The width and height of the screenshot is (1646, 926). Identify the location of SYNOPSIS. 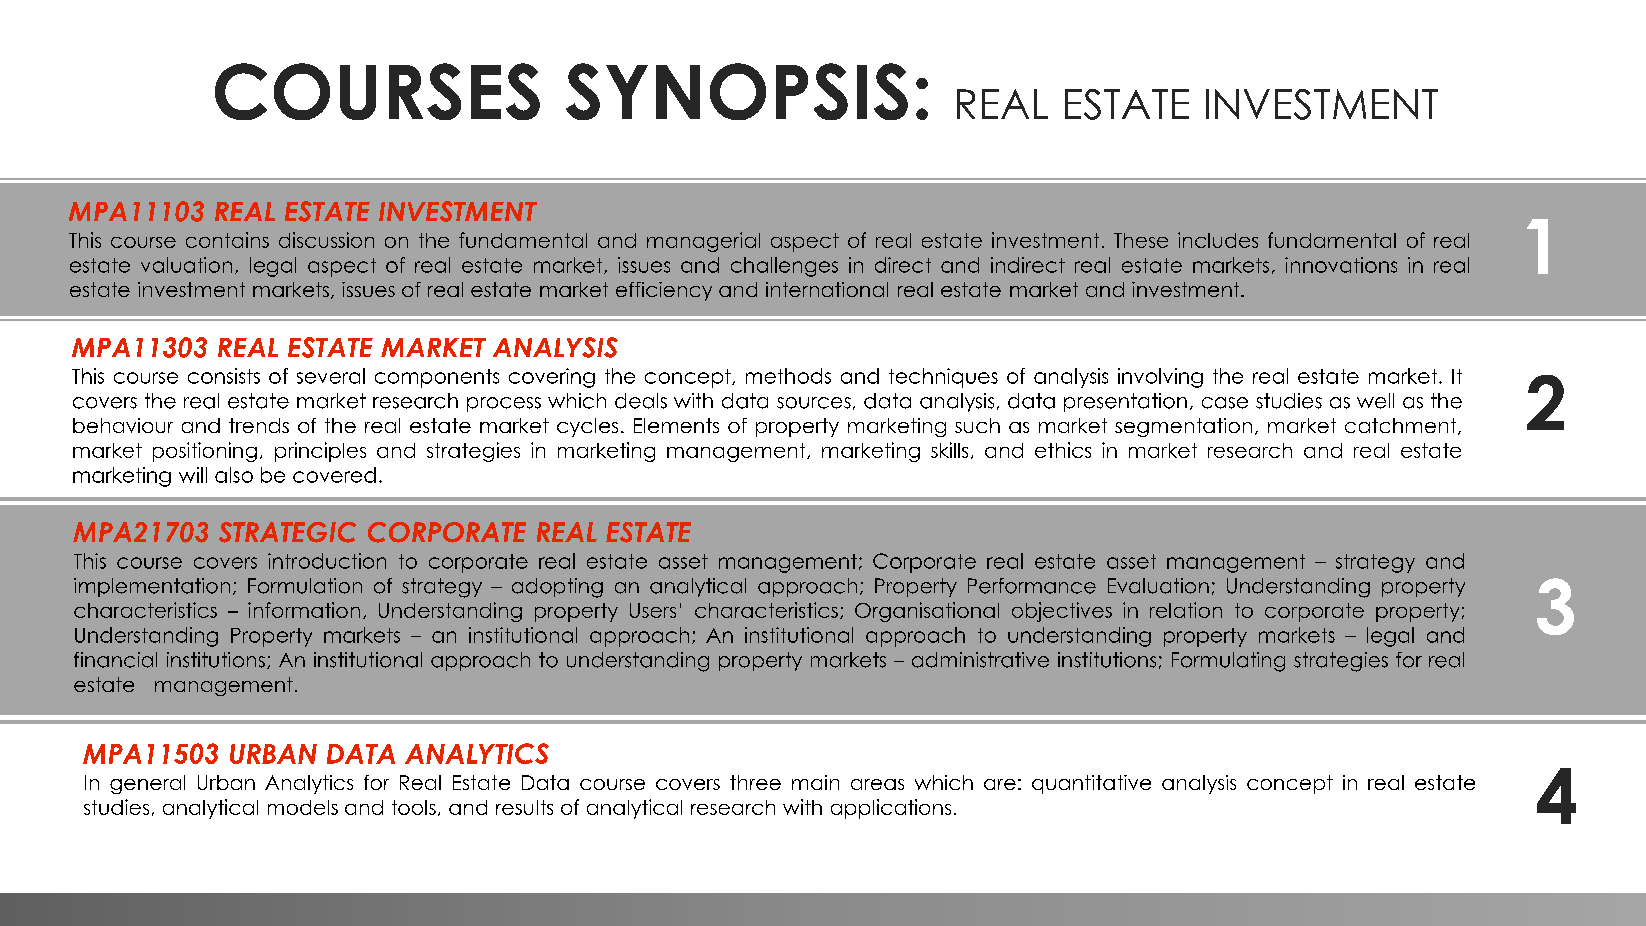
(737, 91).
